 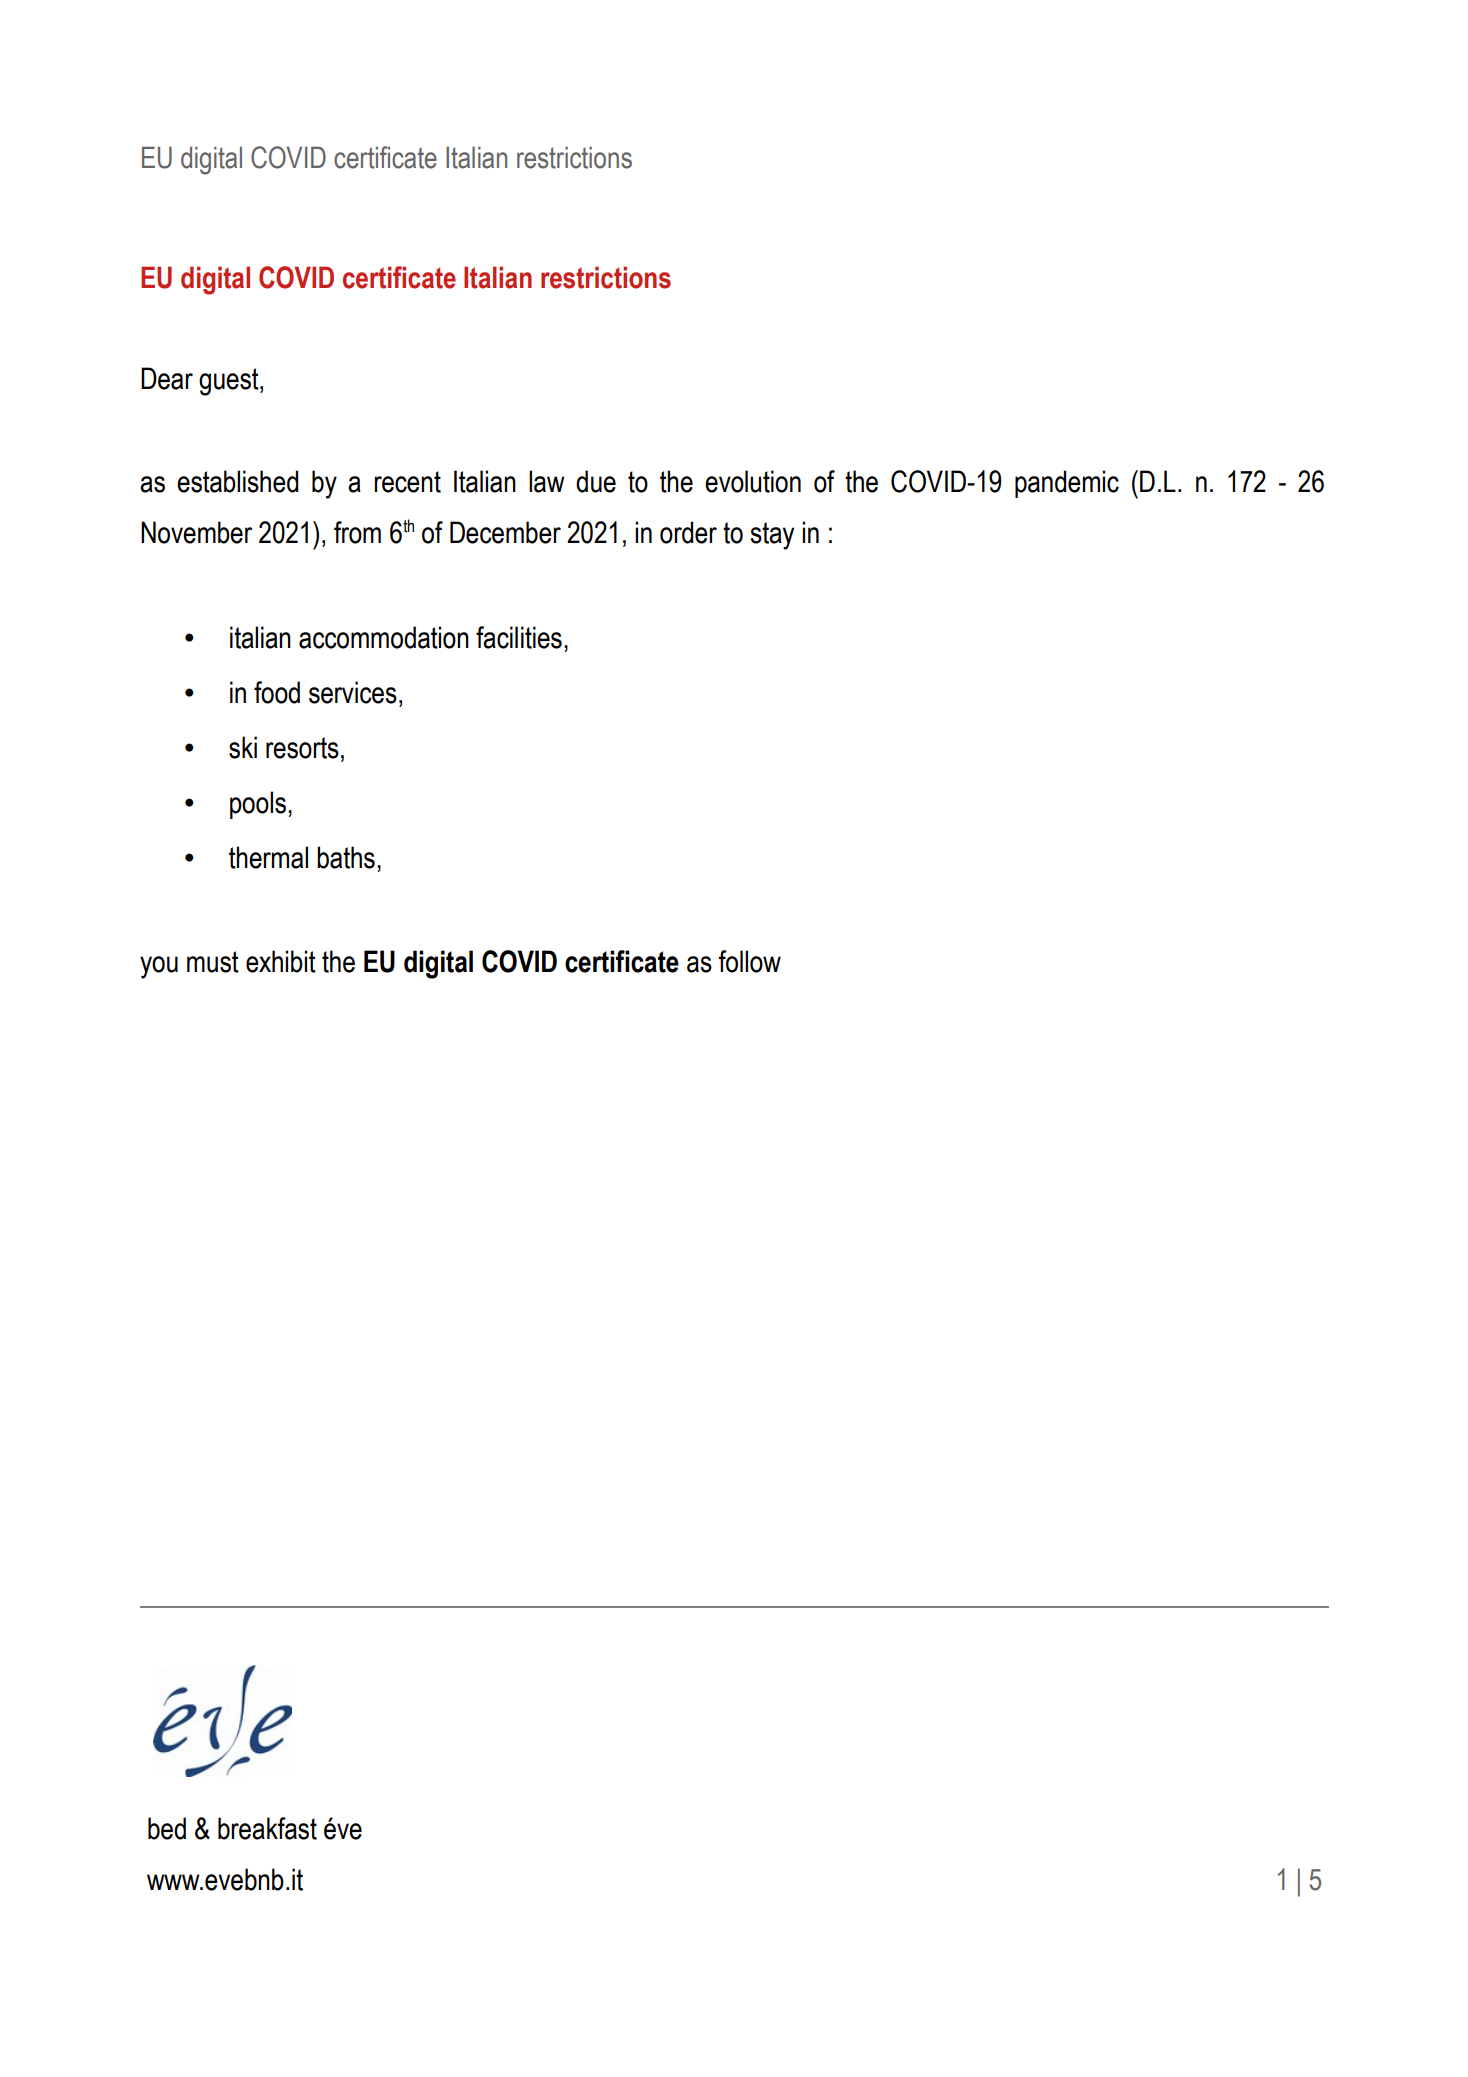 I want to click on guest, so click(x=230, y=382).
